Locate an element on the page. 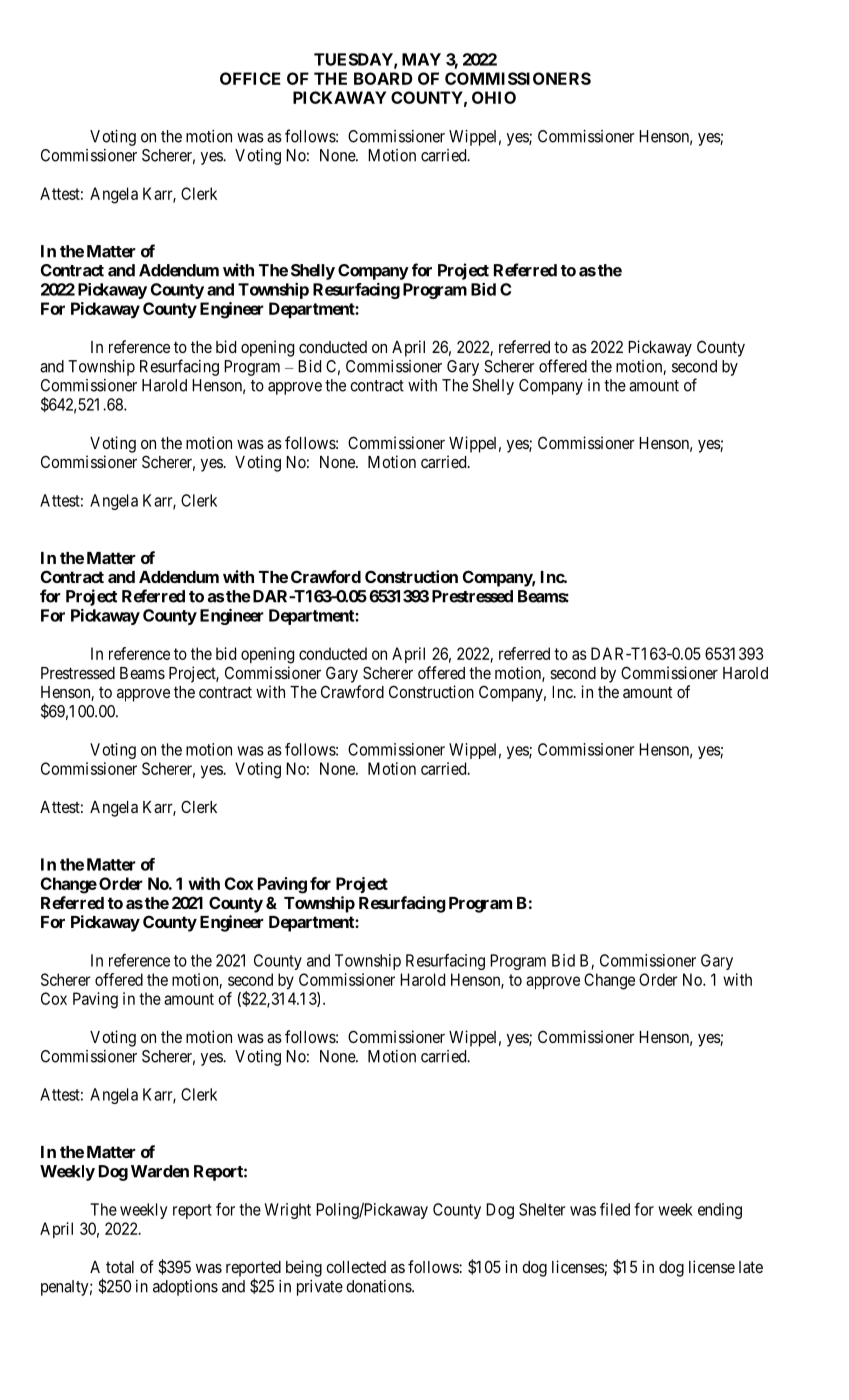  late is located at coordinates (751, 1267).
